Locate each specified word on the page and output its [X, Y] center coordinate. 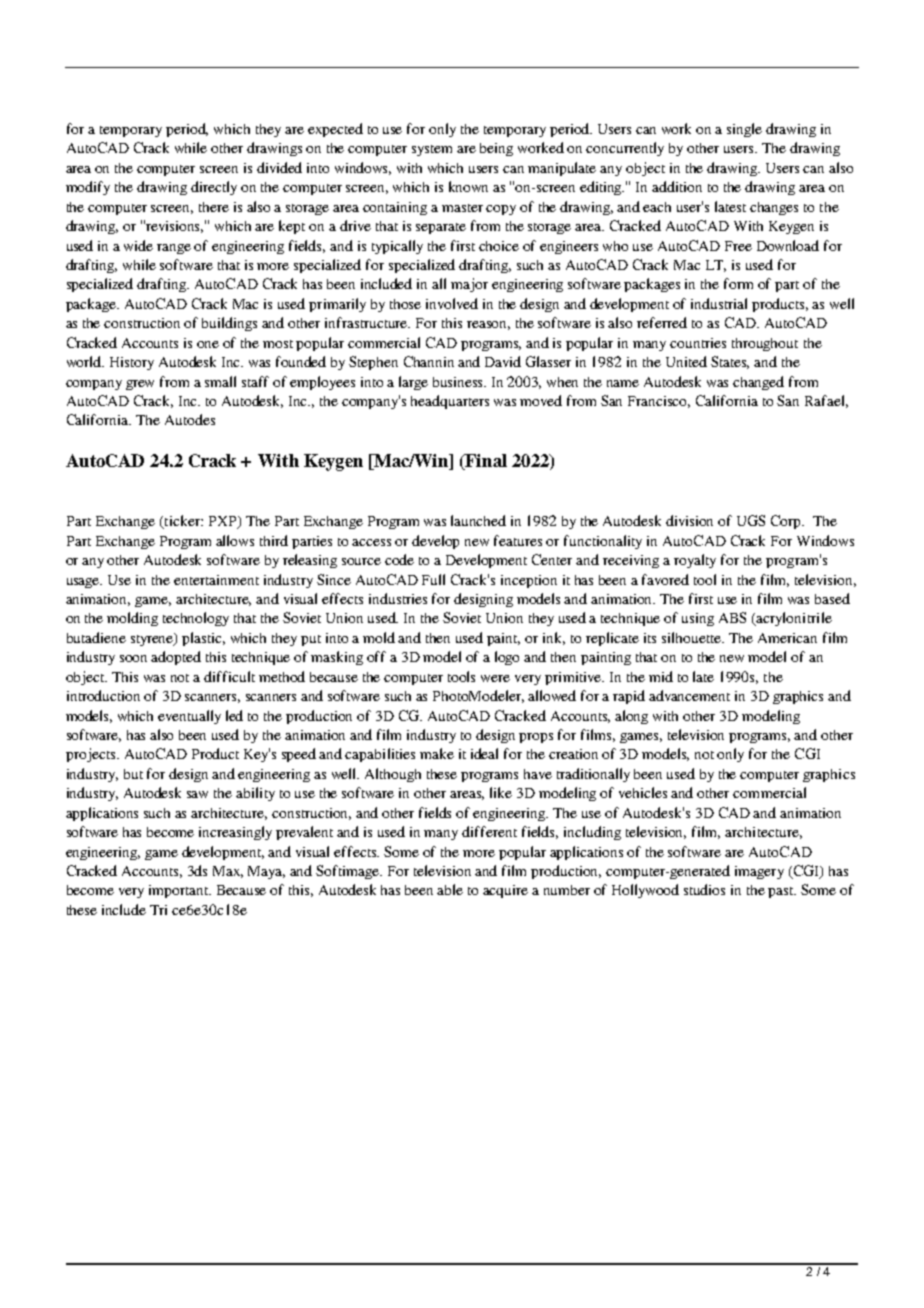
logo [507, 658]
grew [140, 385]
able [450, 889]
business [459, 382]
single [744, 130]
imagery [759, 872]
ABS [732, 617]
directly [214, 188]
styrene [153, 639]
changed [758, 383]
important [180, 891]
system [432, 150]
